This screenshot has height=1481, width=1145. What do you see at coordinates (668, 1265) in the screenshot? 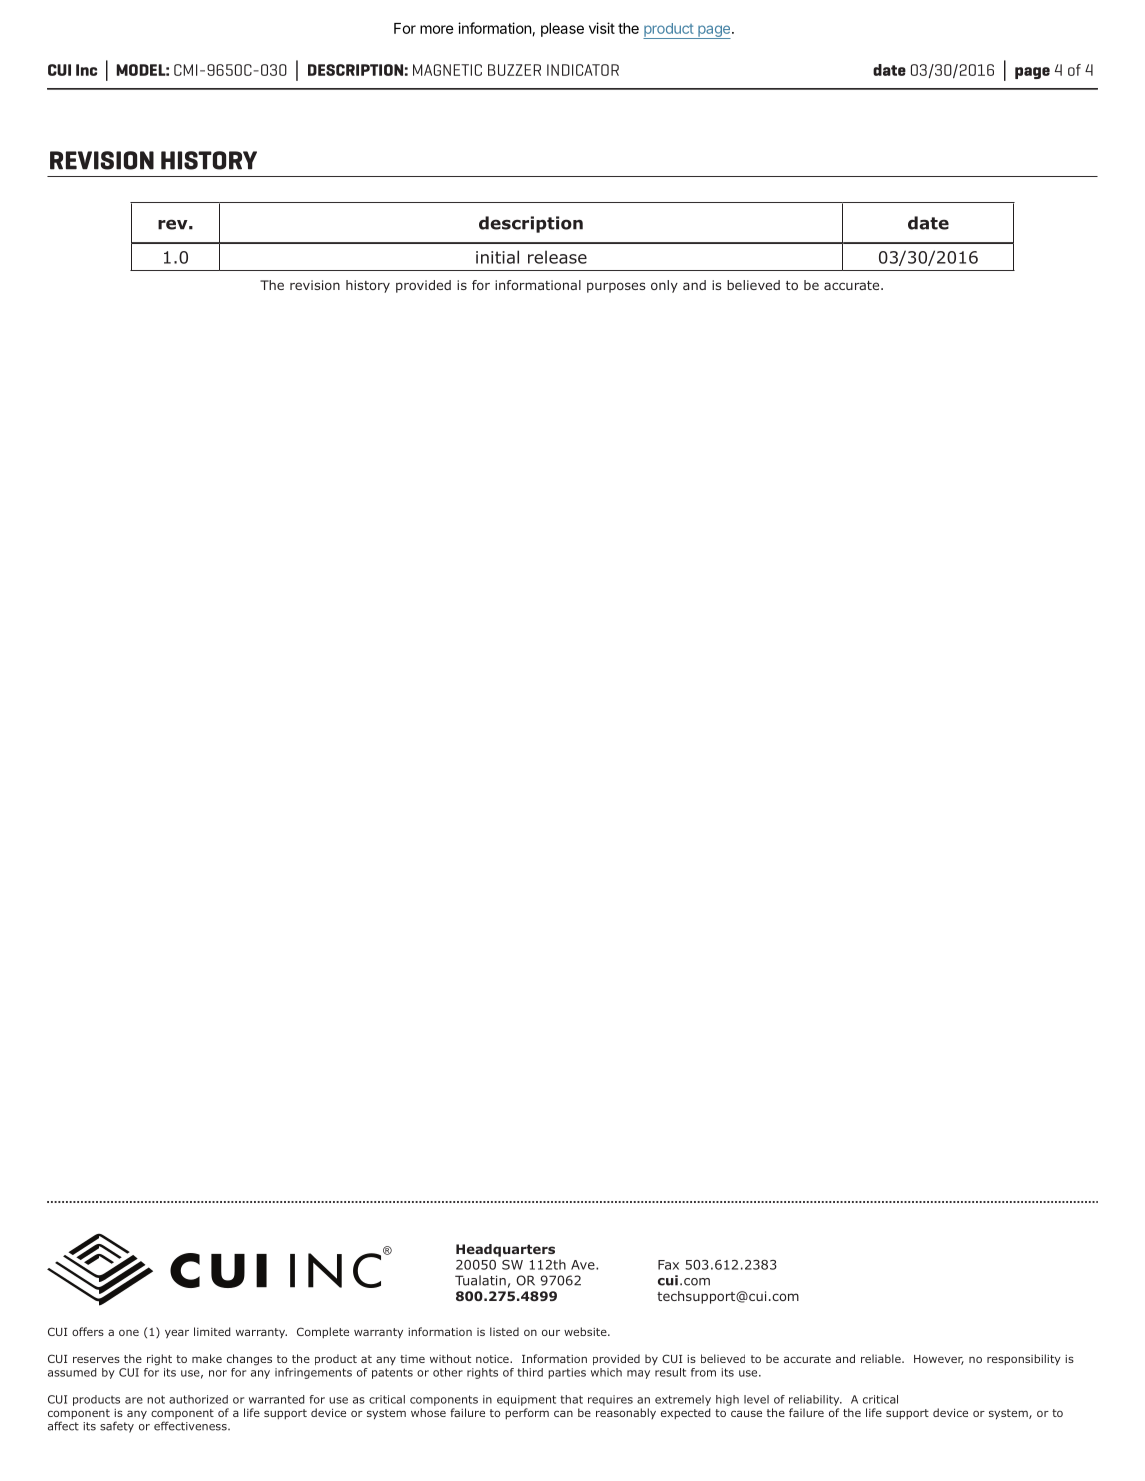
I see `Fax` at bounding box center [668, 1265].
